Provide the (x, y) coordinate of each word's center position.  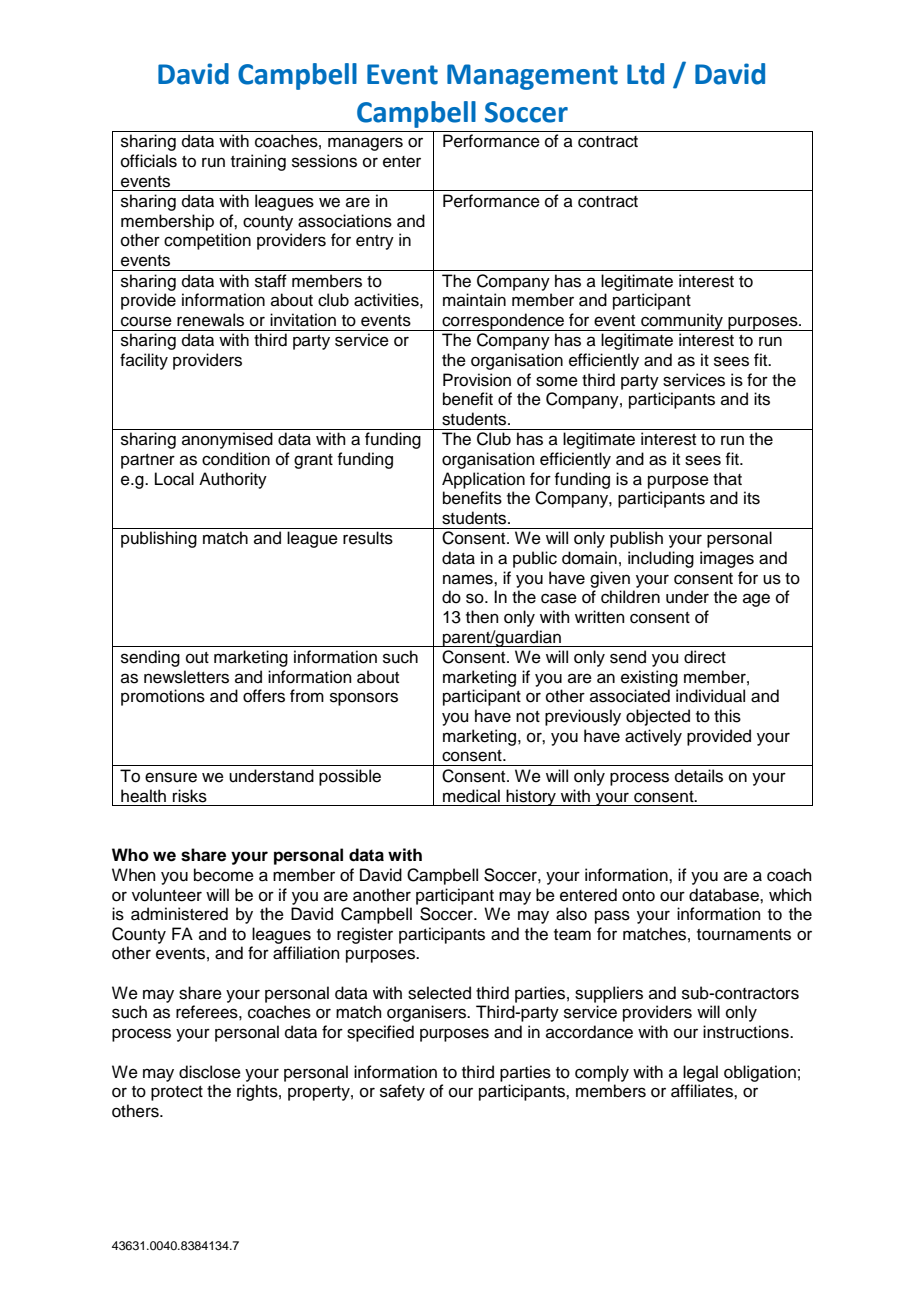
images (727, 559)
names (469, 579)
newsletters (186, 677)
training (258, 162)
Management (532, 77)
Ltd (645, 74)
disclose (210, 1072)
